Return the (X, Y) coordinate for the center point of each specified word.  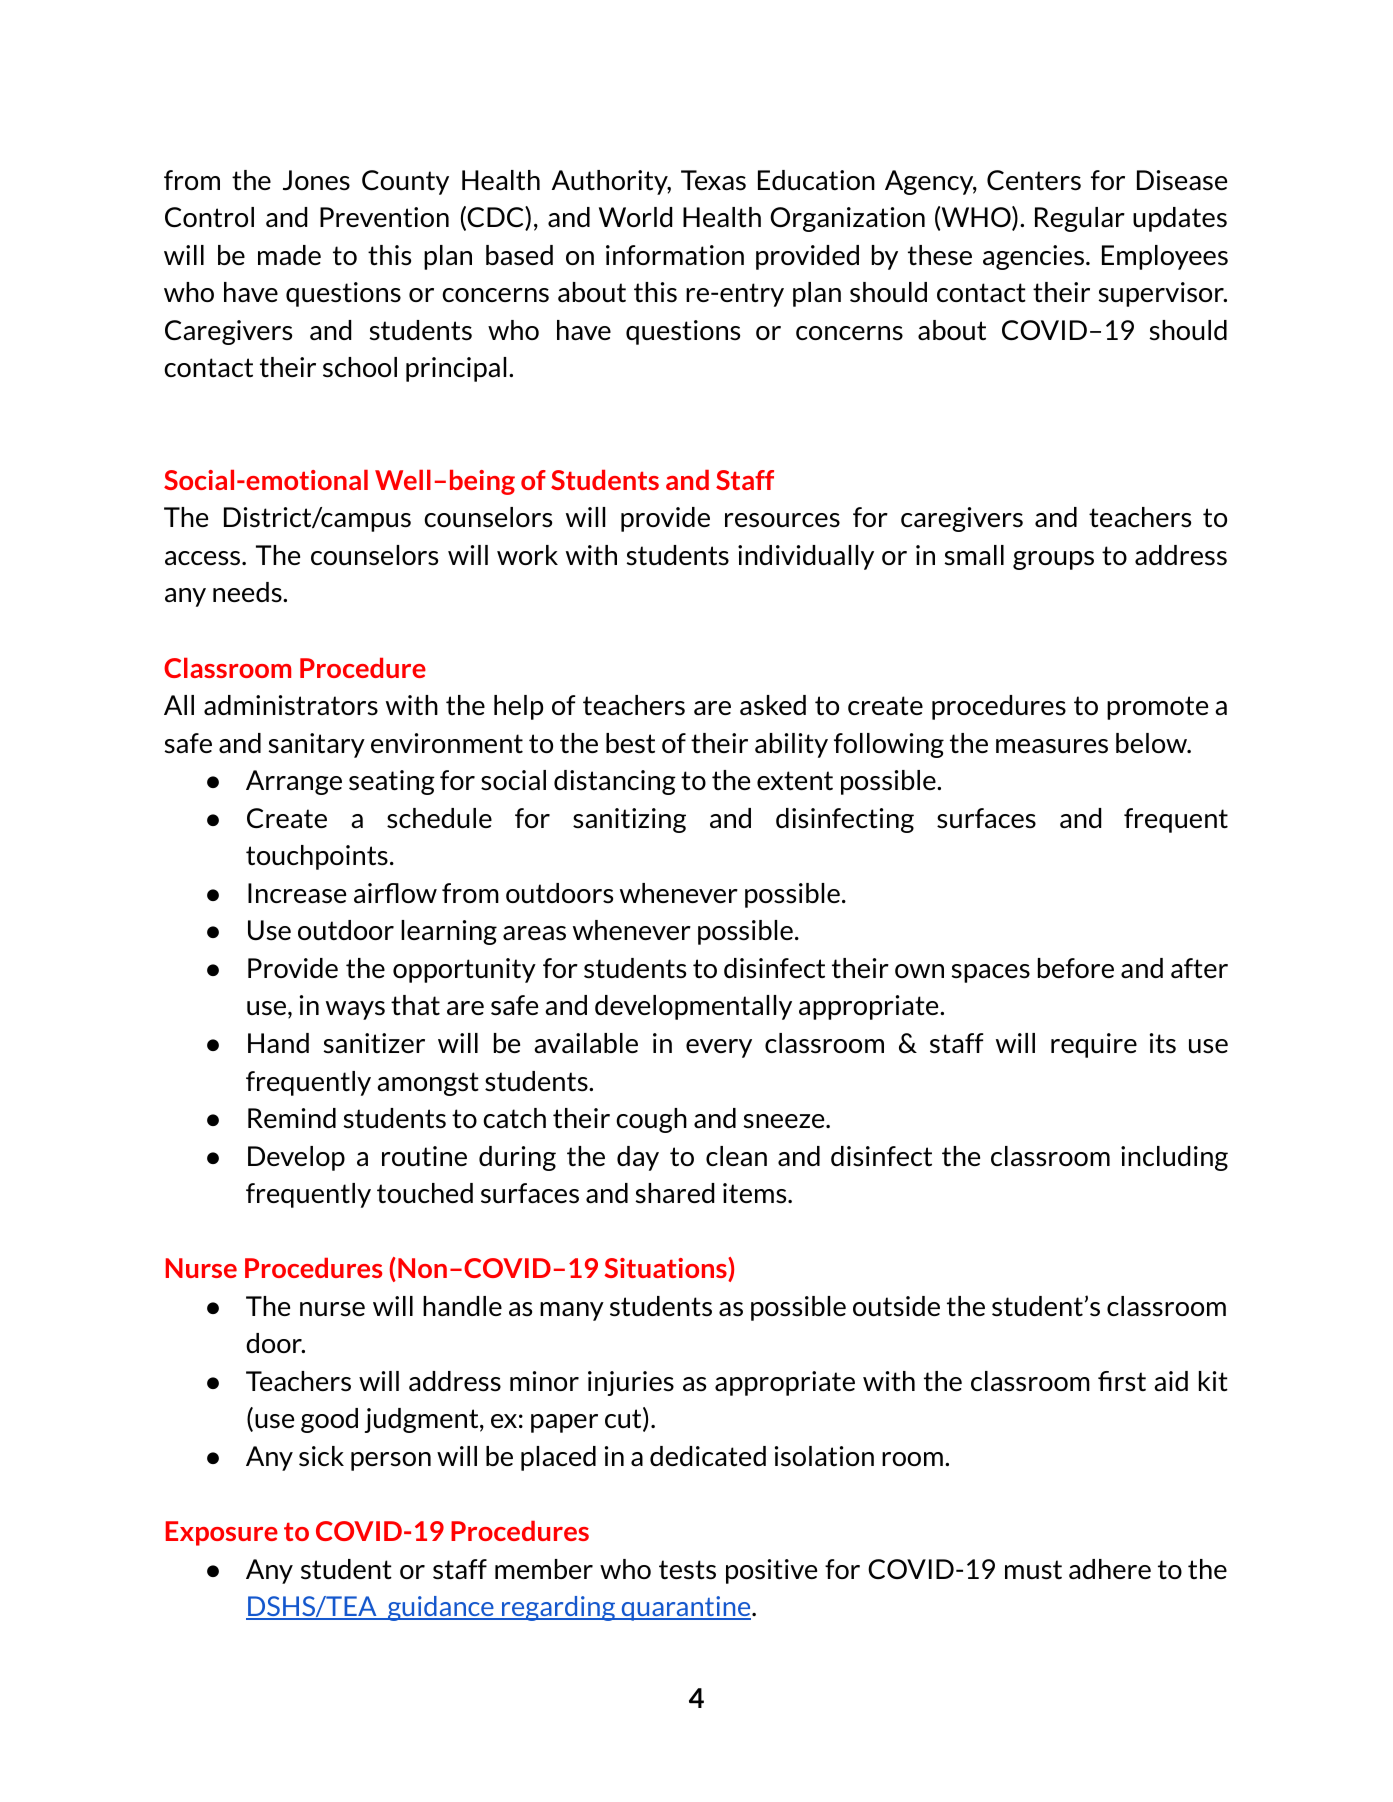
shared (675, 1193)
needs (248, 592)
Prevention (384, 217)
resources (782, 520)
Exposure (222, 1533)
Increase (297, 893)
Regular (1080, 219)
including (1174, 1158)
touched (425, 1193)
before (1076, 968)
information (675, 255)
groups (1053, 560)
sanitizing (629, 820)
